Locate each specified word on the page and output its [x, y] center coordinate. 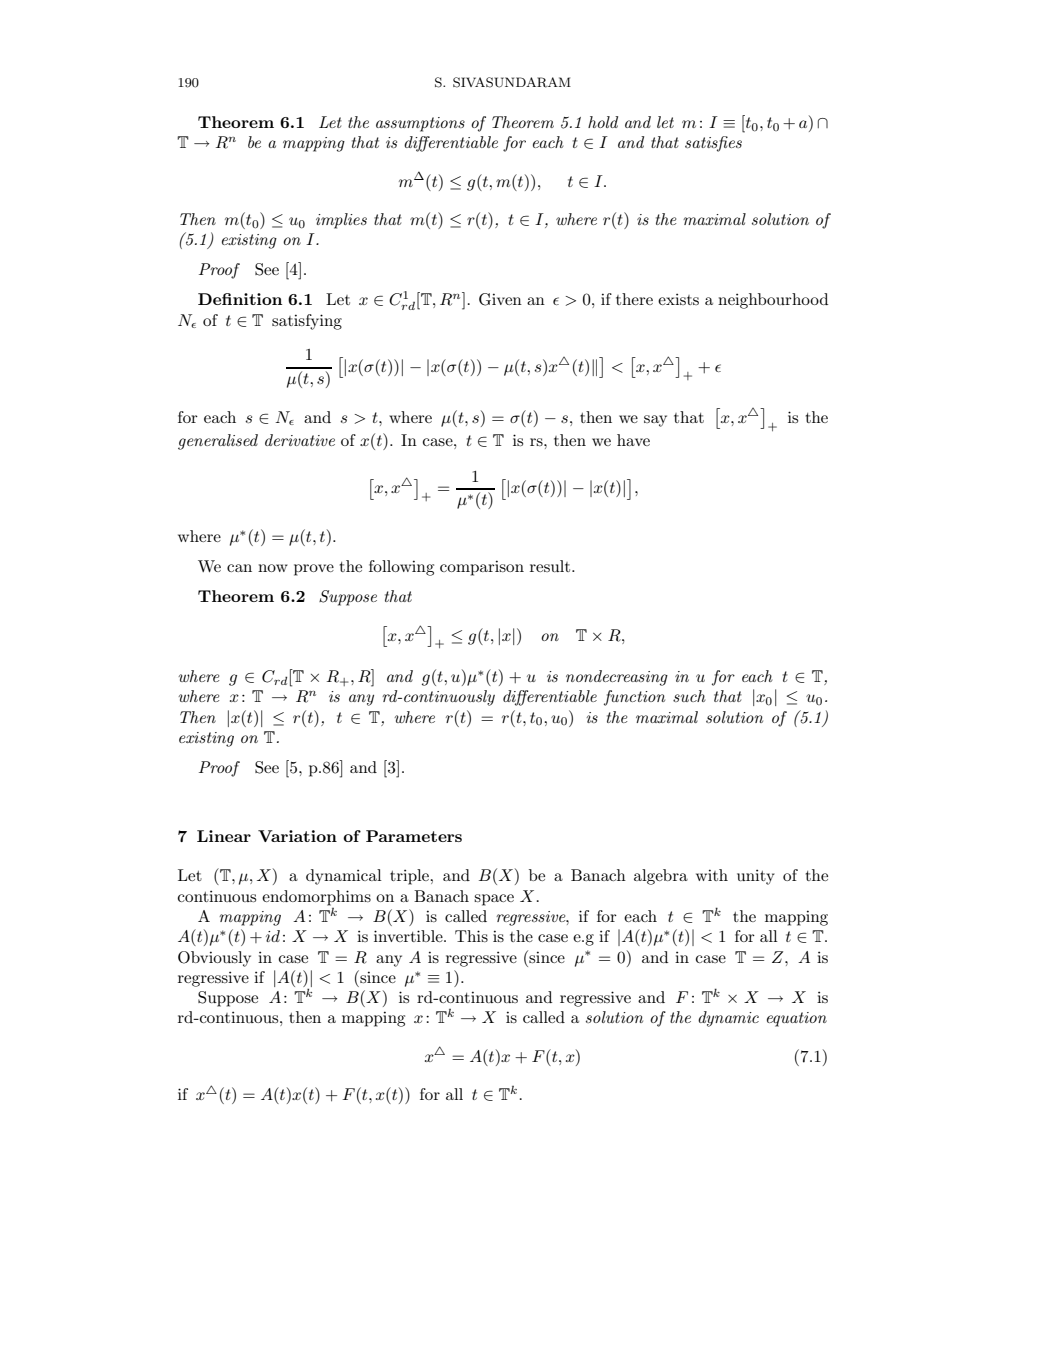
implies [341, 221]
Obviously [214, 959]
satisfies [713, 144]
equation [797, 1019]
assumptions [420, 124]
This [471, 936]
